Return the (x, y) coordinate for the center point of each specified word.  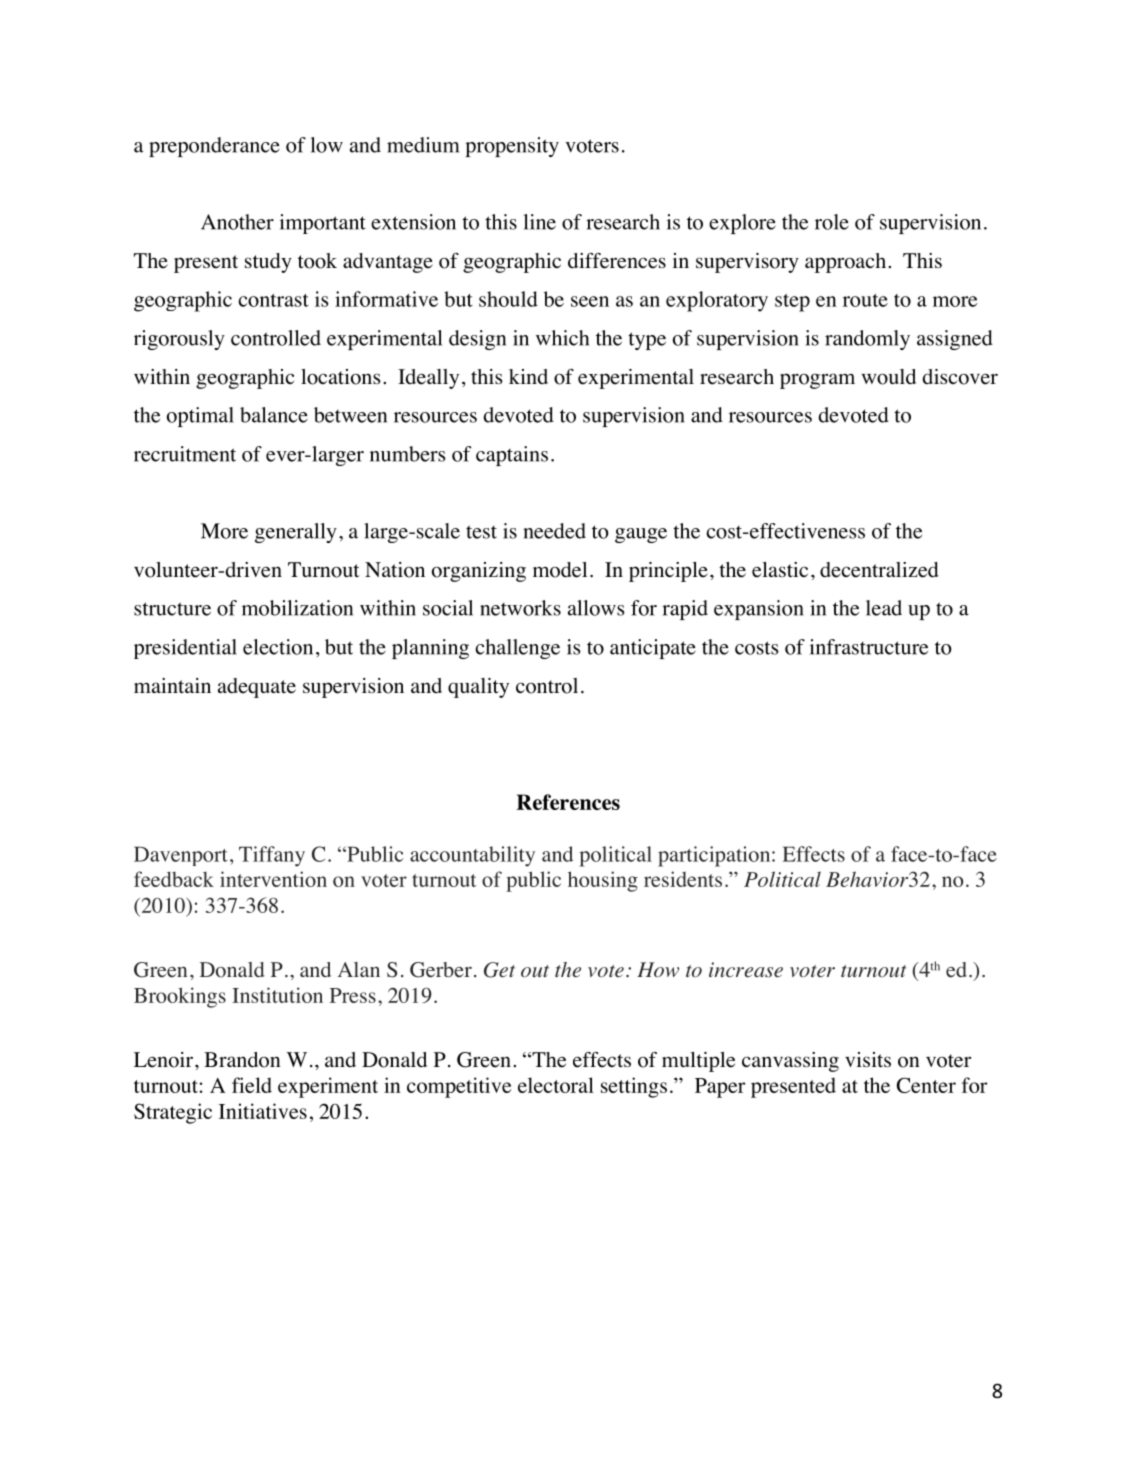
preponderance (214, 147)
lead (884, 608)
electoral (556, 1085)
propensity (512, 147)
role (832, 222)
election (278, 647)
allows (596, 608)
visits (868, 1059)
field (252, 1085)
